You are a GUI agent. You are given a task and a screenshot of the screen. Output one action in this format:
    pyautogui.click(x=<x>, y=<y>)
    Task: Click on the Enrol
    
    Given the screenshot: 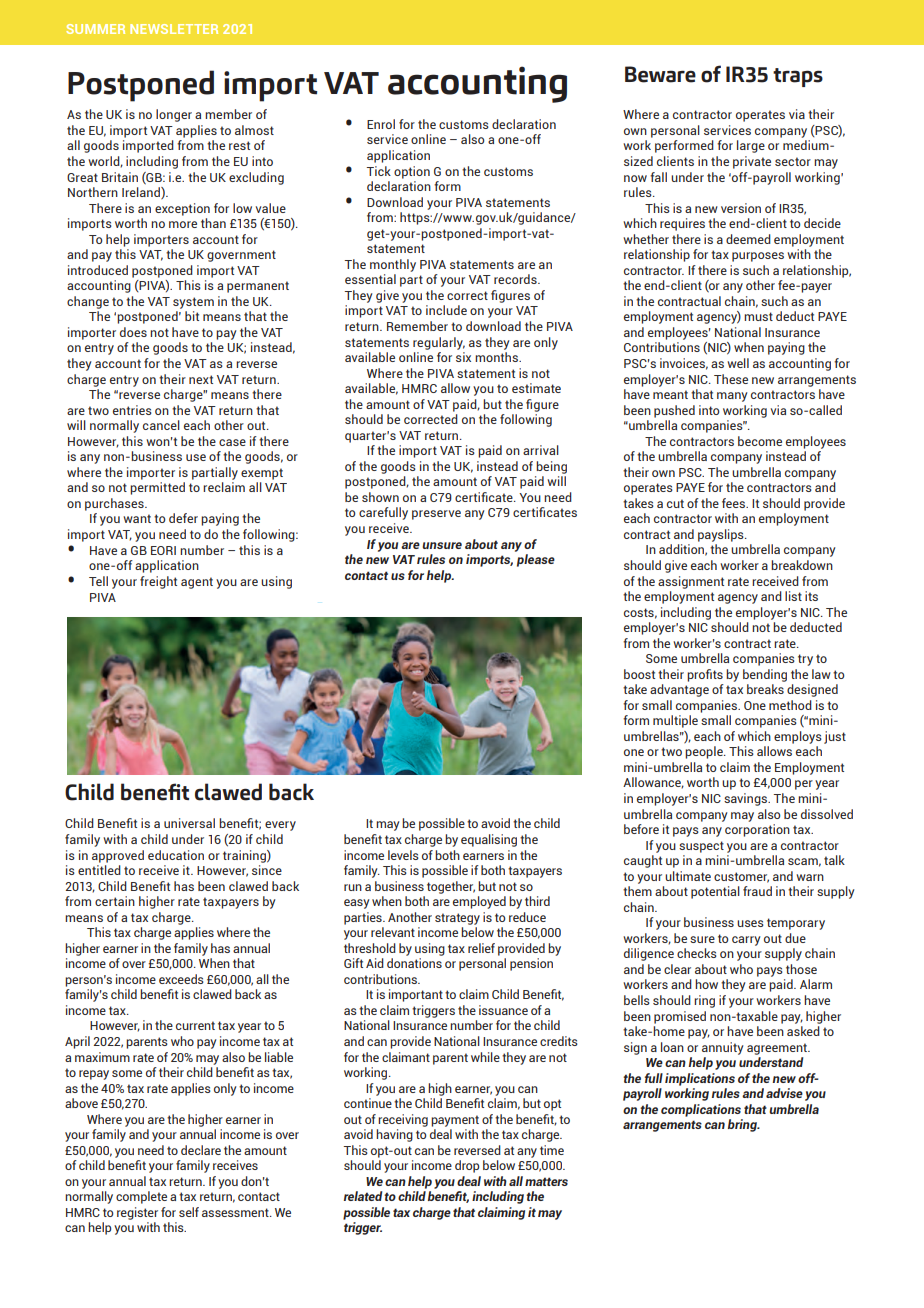 What is the action you would take?
    pyautogui.click(x=381, y=124)
